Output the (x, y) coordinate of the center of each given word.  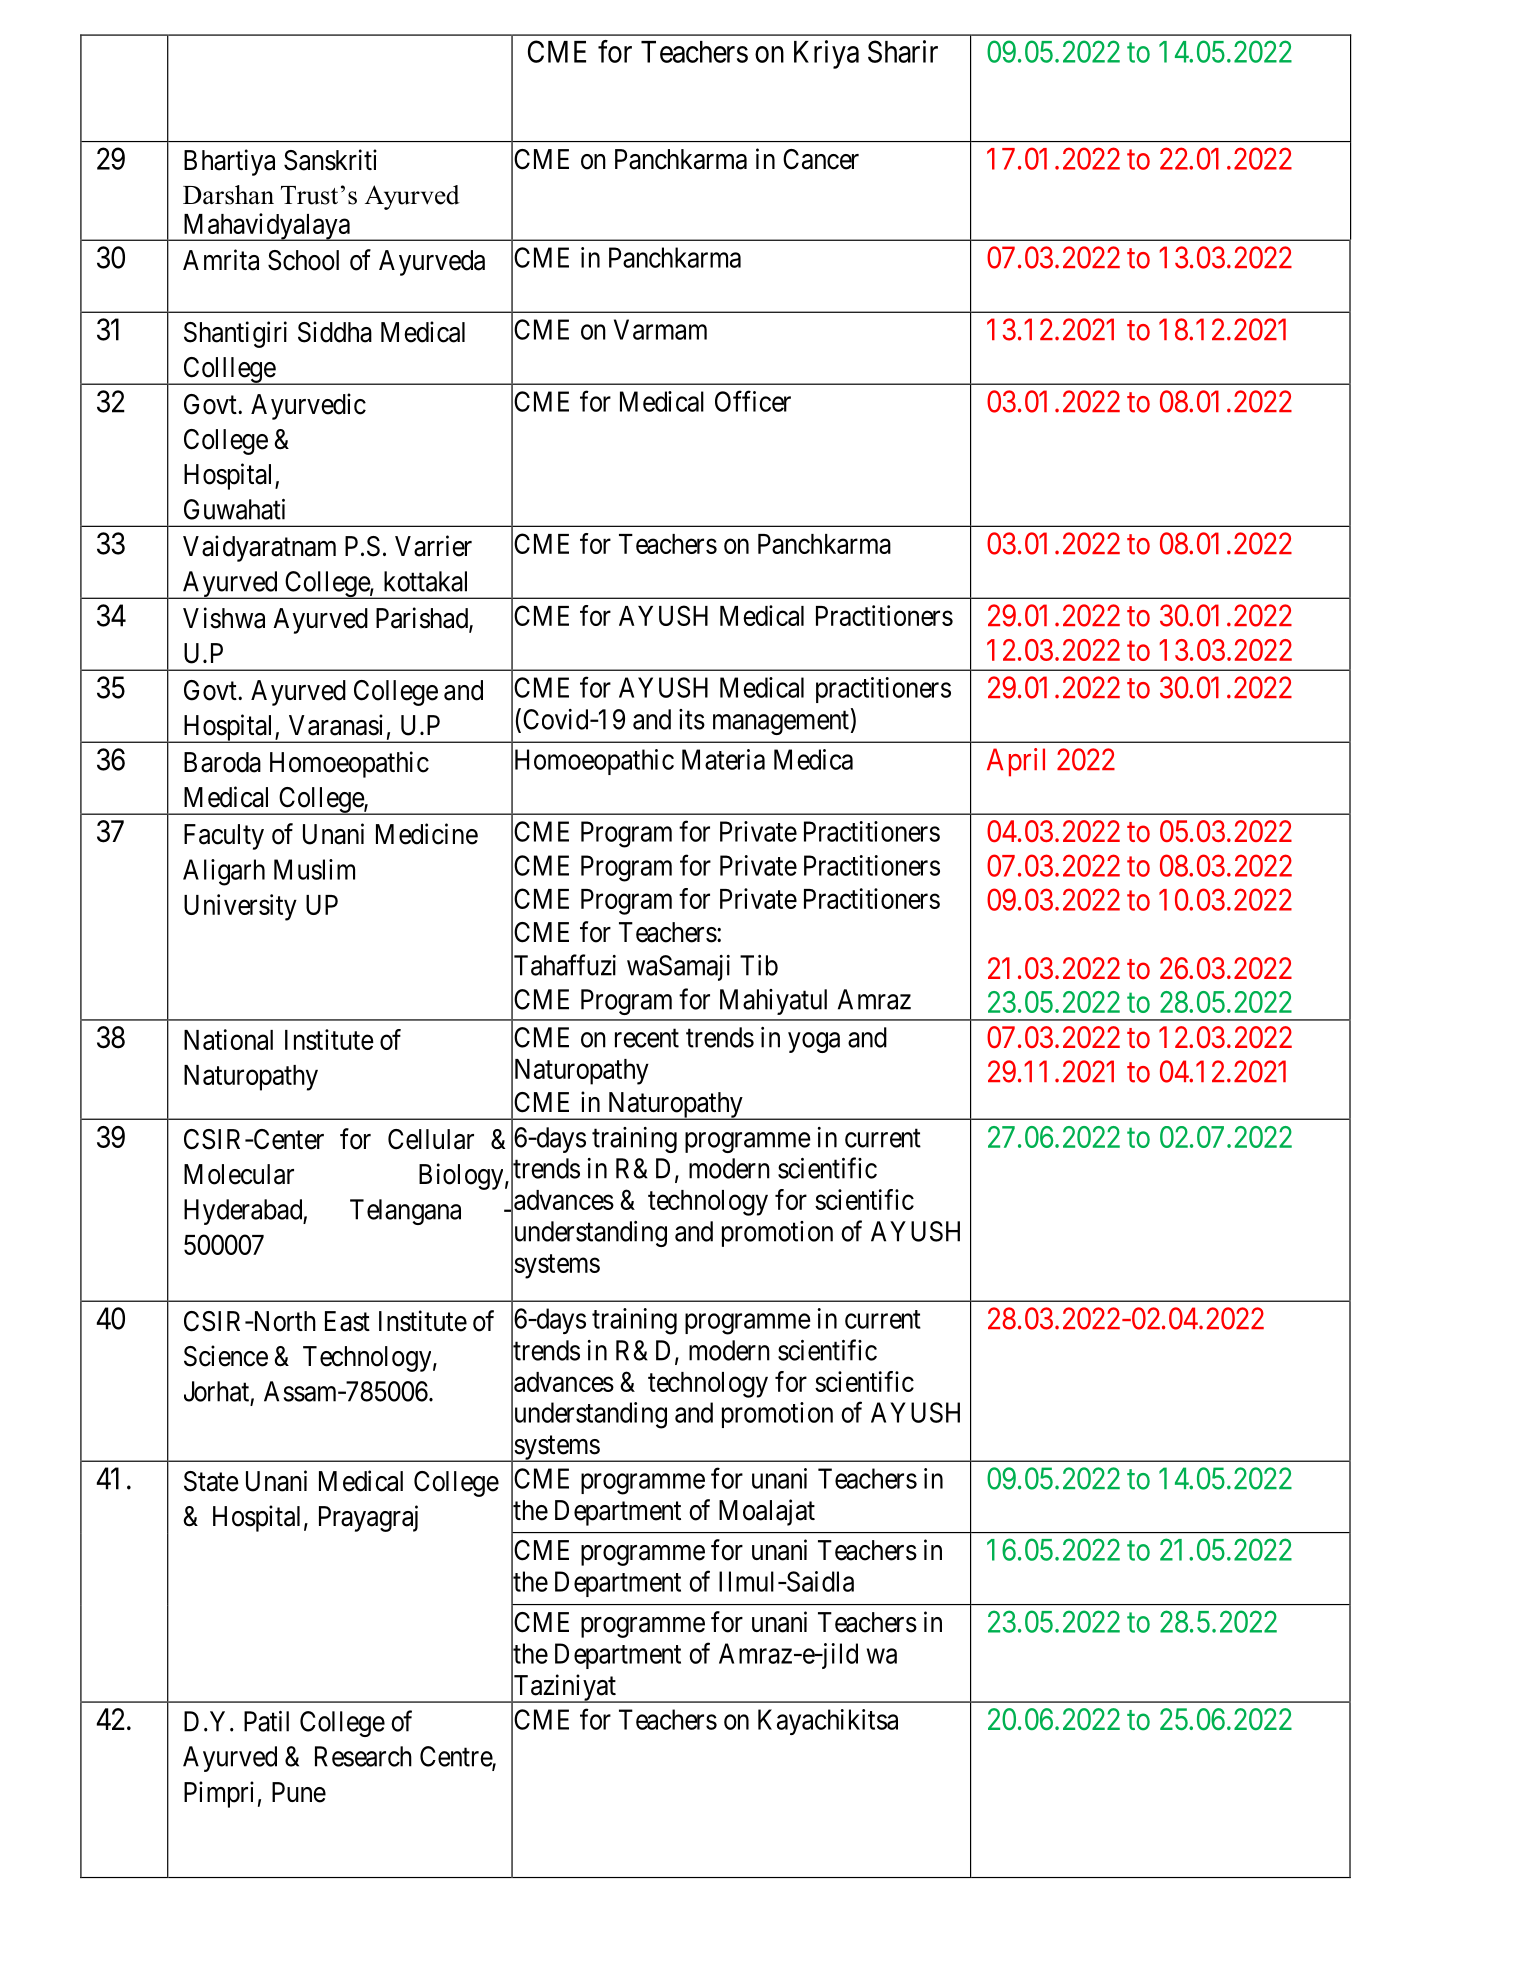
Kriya (826, 54)
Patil (266, 1721)
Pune (299, 1792)
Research (363, 1756)
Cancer (821, 159)
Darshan (228, 195)
